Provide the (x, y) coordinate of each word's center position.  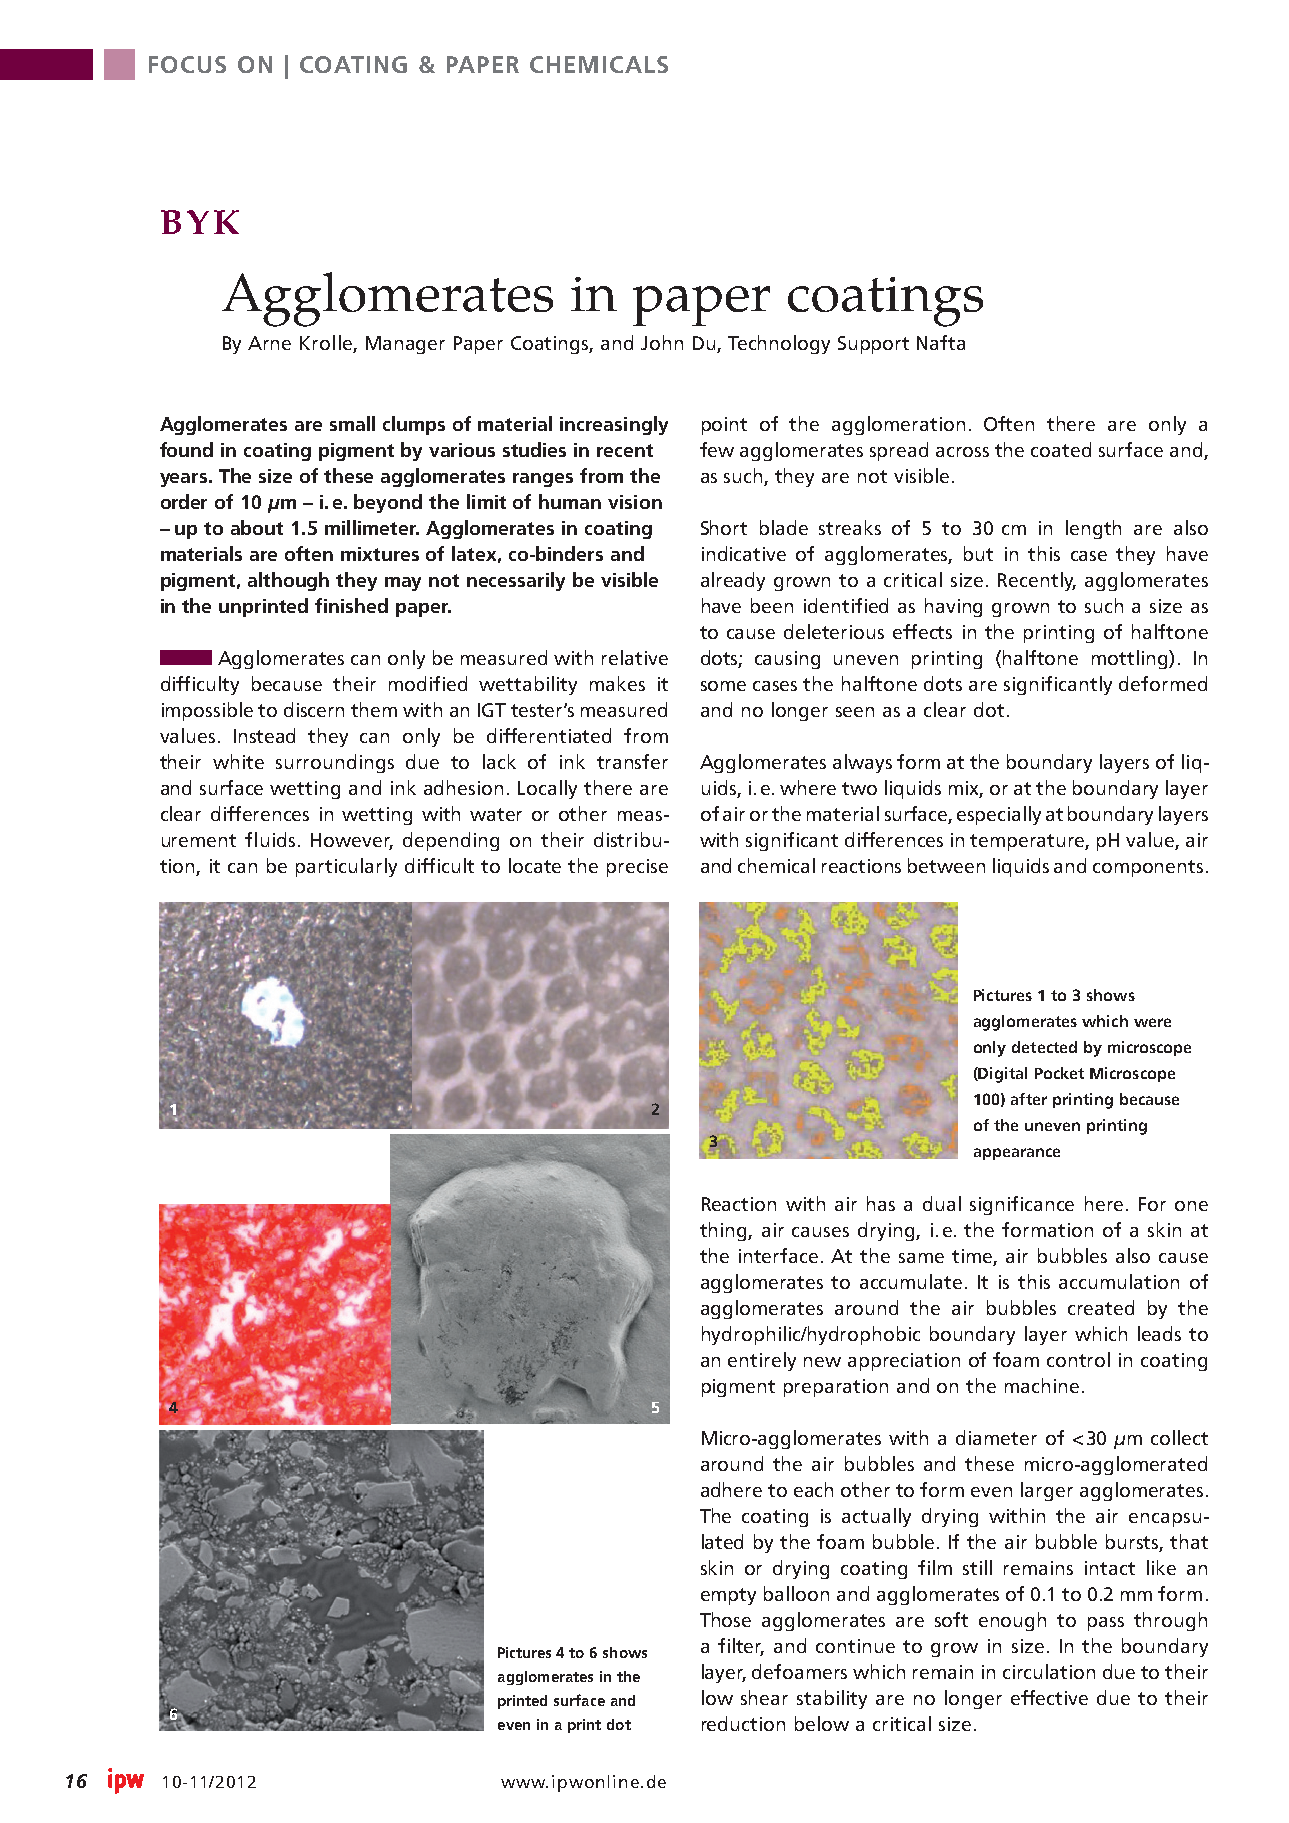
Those (725, 1619)
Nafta (941, 342)
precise (637, 868)
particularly (346, 867)
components (1148, 868)
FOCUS (187, 64)
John (662, 342)
